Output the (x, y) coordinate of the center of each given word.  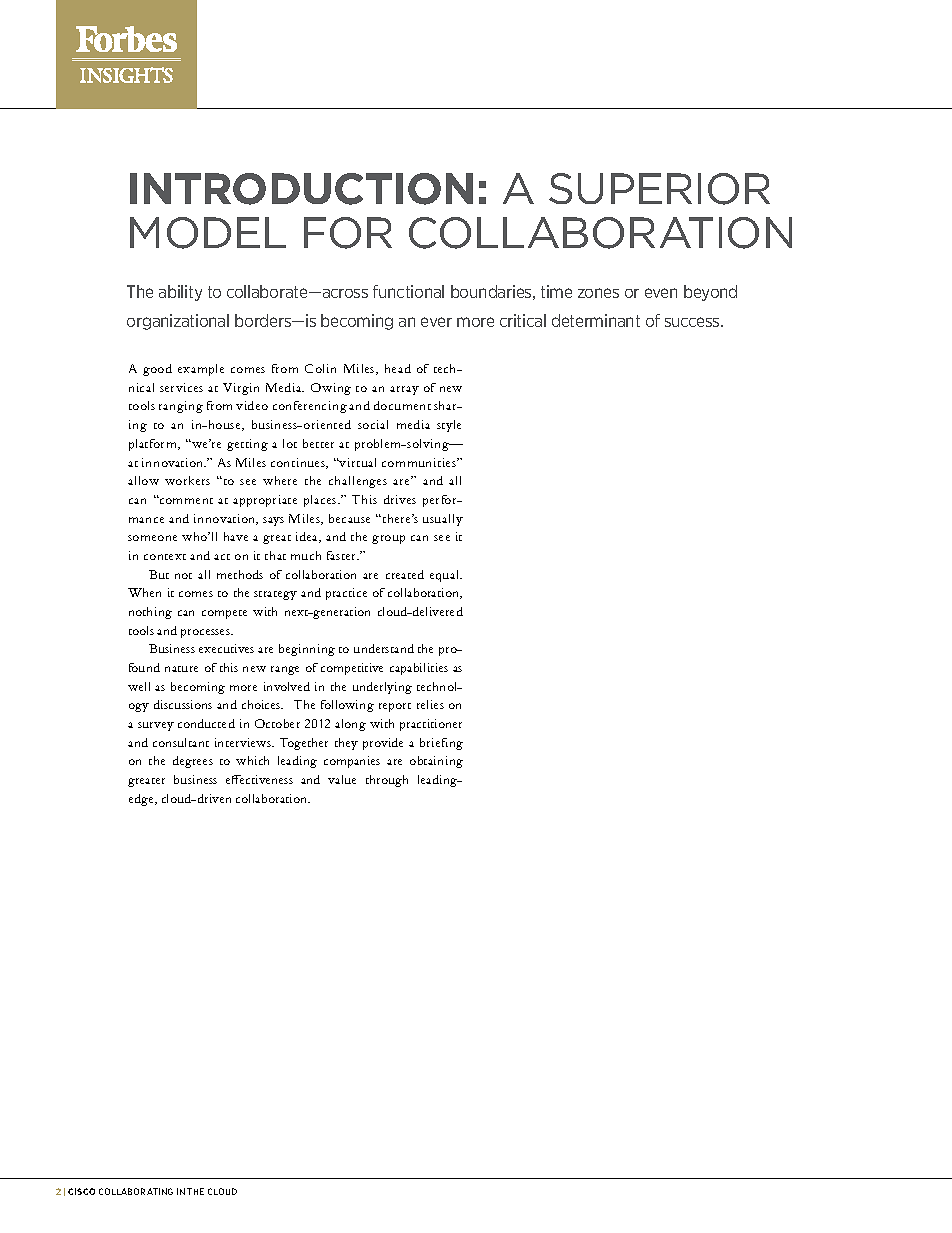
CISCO (81, 1191)
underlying (382, 688)
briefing (441, 744)
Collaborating (136, 1191)
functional (408, 291)
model (208, 233)
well (139, 686)
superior (659, 189)
